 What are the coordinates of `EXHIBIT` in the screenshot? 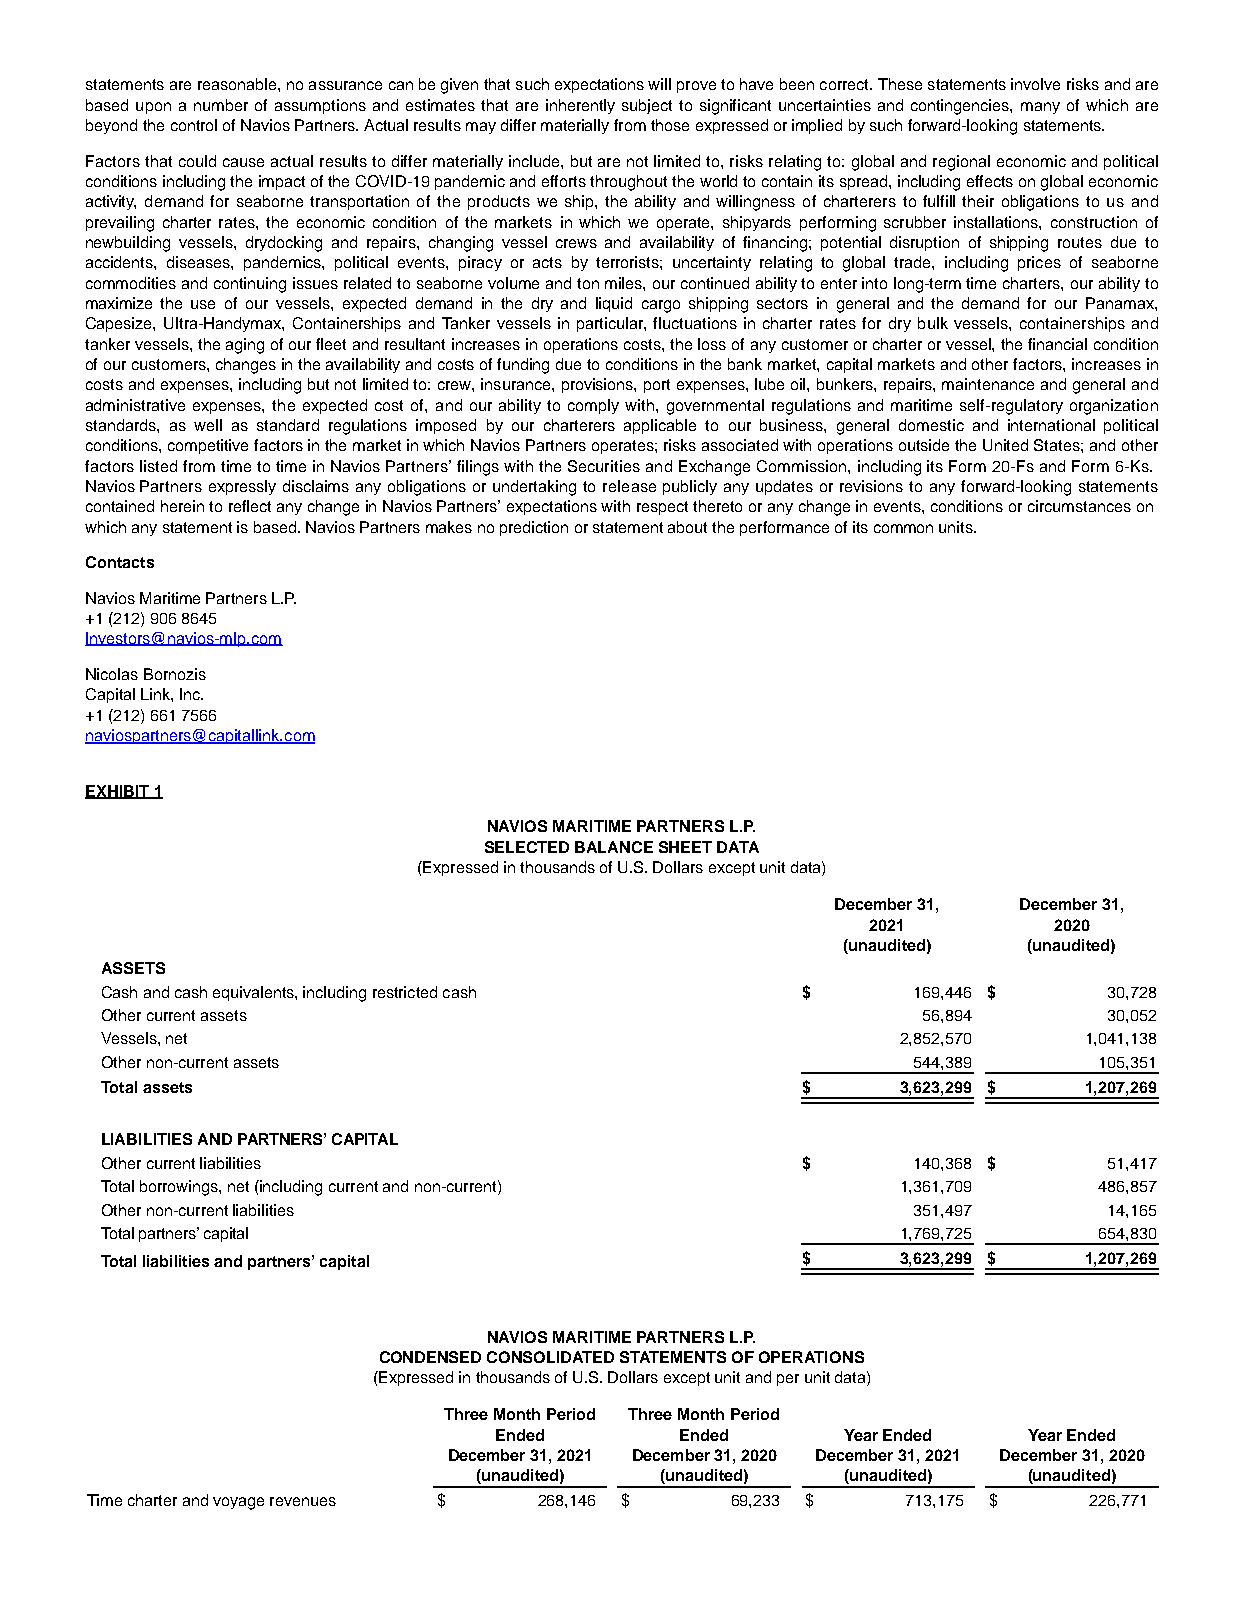 It's located at (118, 792).
